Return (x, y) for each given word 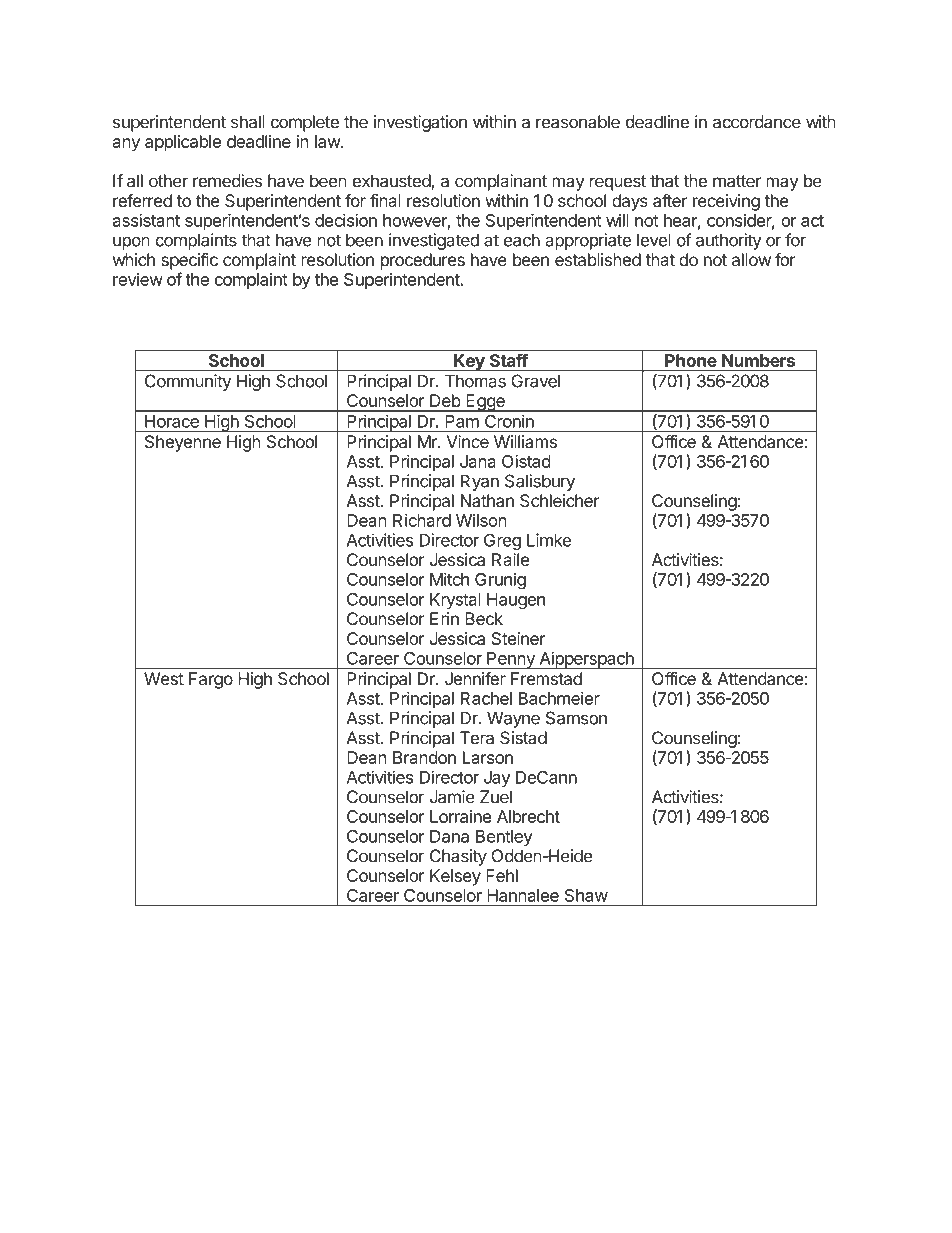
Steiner (518, 638)
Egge (485, 403)
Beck (484, 618)
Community (188, 382)
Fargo (211, 680)
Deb (445, 400)
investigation (420, 123)
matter (737, 181)
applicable (183, 143)
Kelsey (455, 877)
